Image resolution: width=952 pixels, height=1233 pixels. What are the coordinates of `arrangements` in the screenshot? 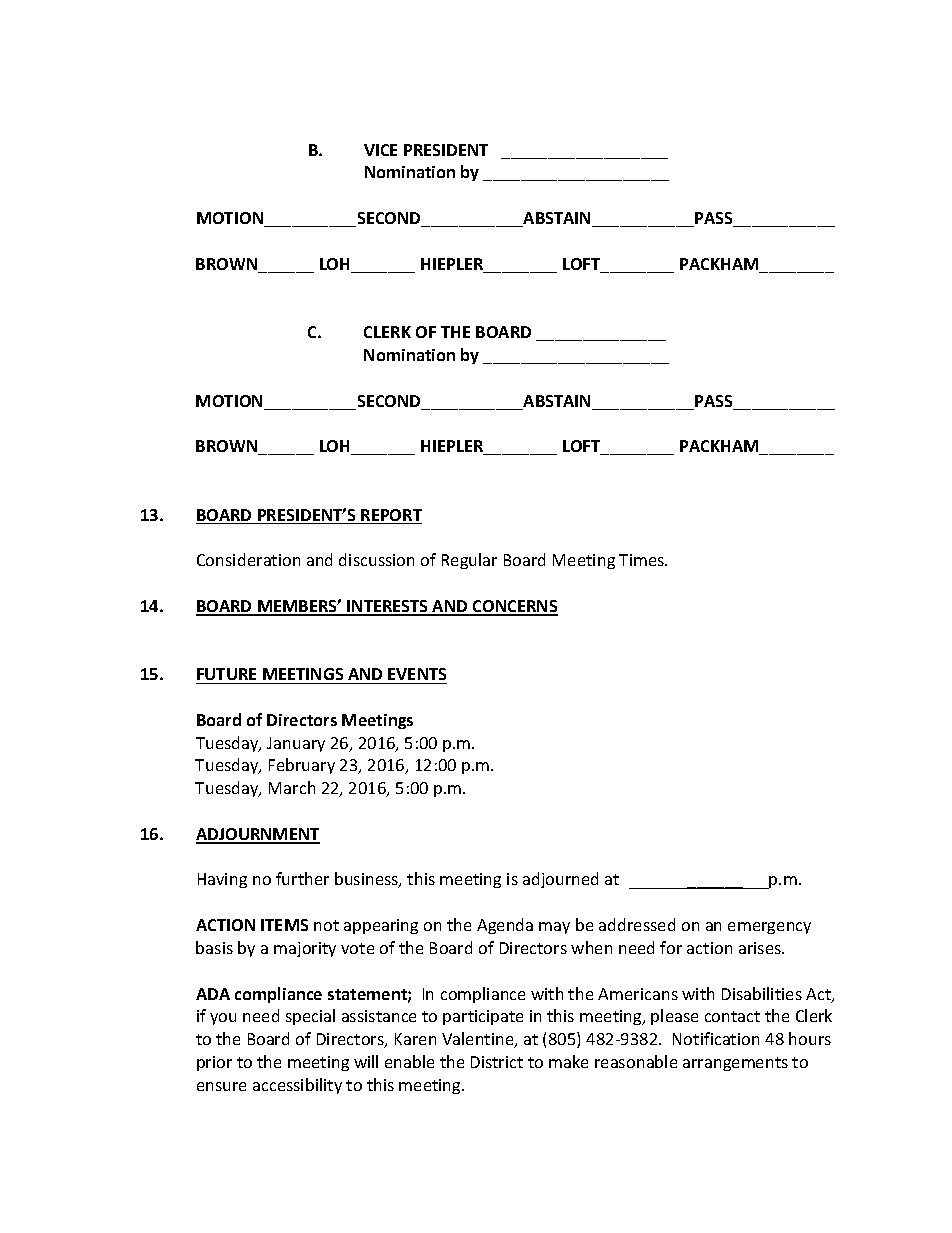 It's located at (735, 1064).
